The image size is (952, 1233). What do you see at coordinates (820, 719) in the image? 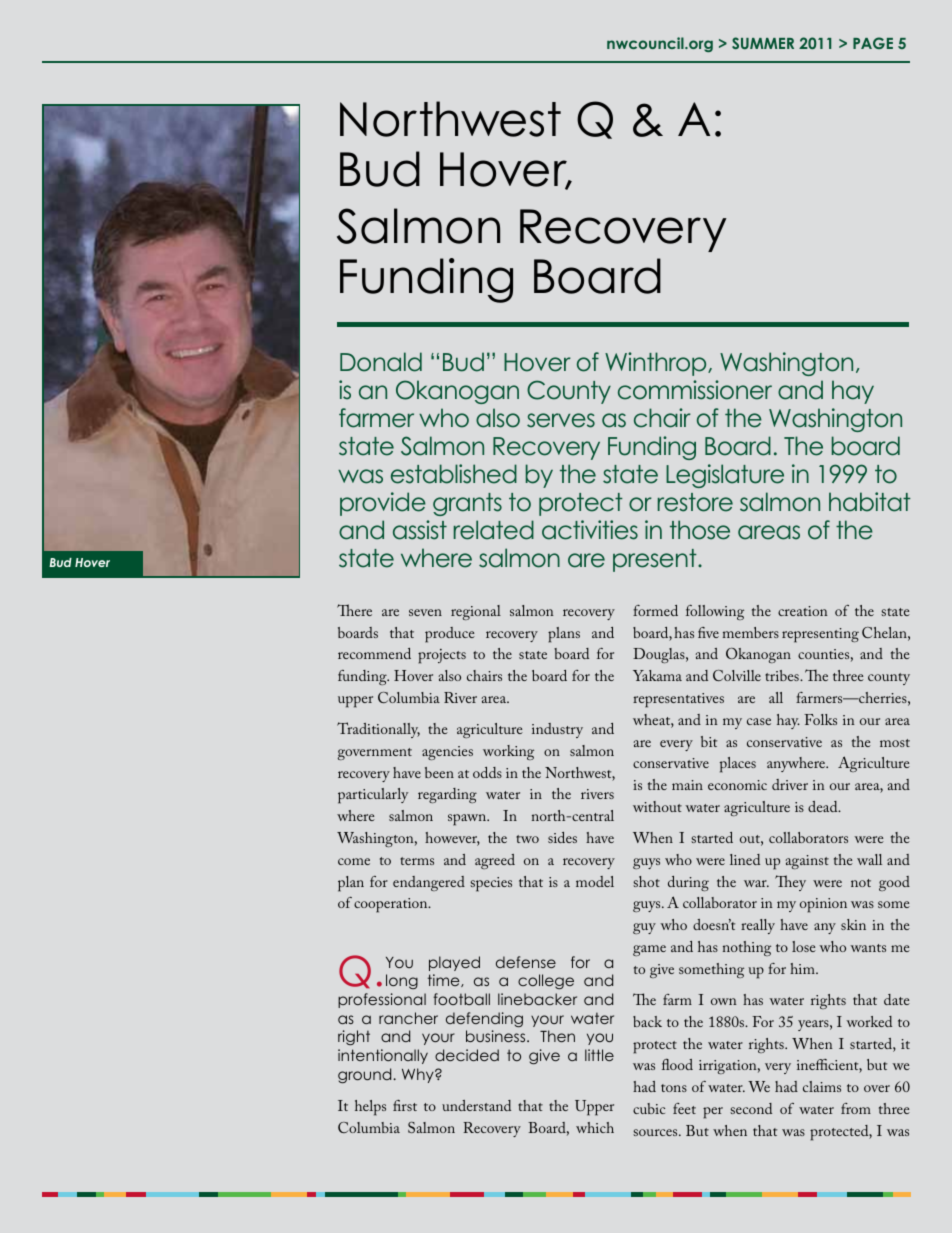
I see `Folks` at bounding box center [820, 719].
